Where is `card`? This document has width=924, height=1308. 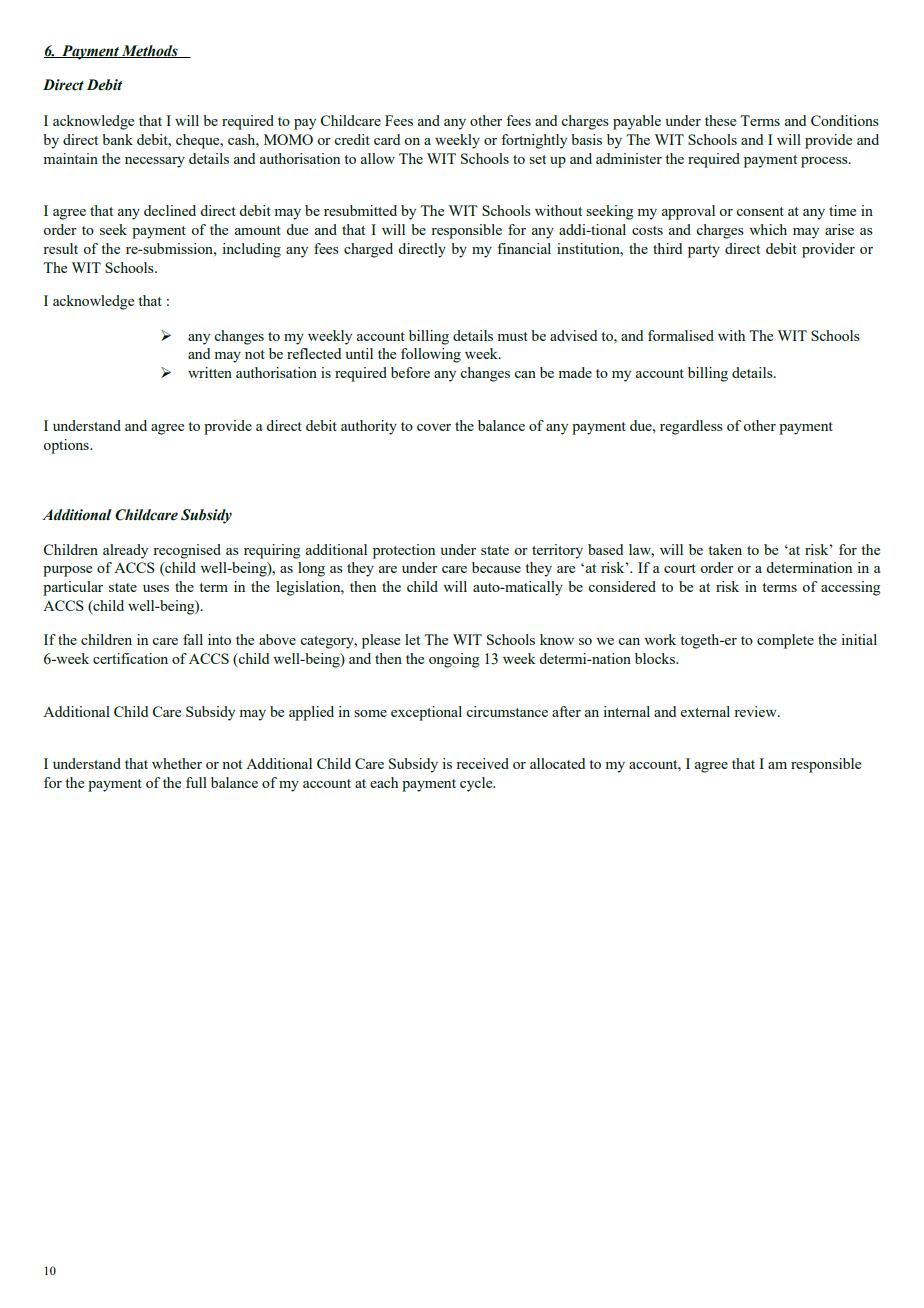 card is located at coordinates (387, 139).
